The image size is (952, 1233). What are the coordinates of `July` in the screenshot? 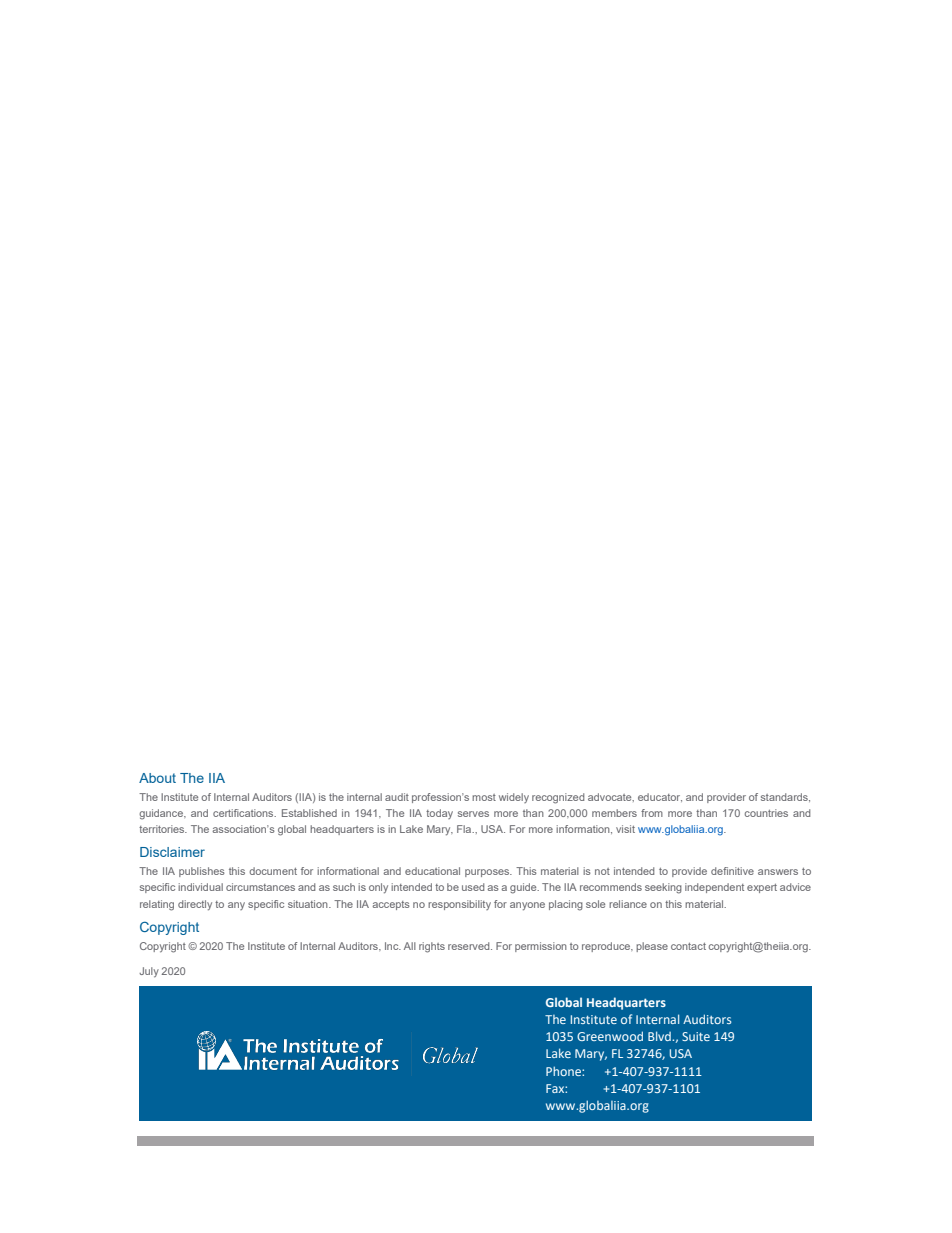 It's located at (149, 972).
